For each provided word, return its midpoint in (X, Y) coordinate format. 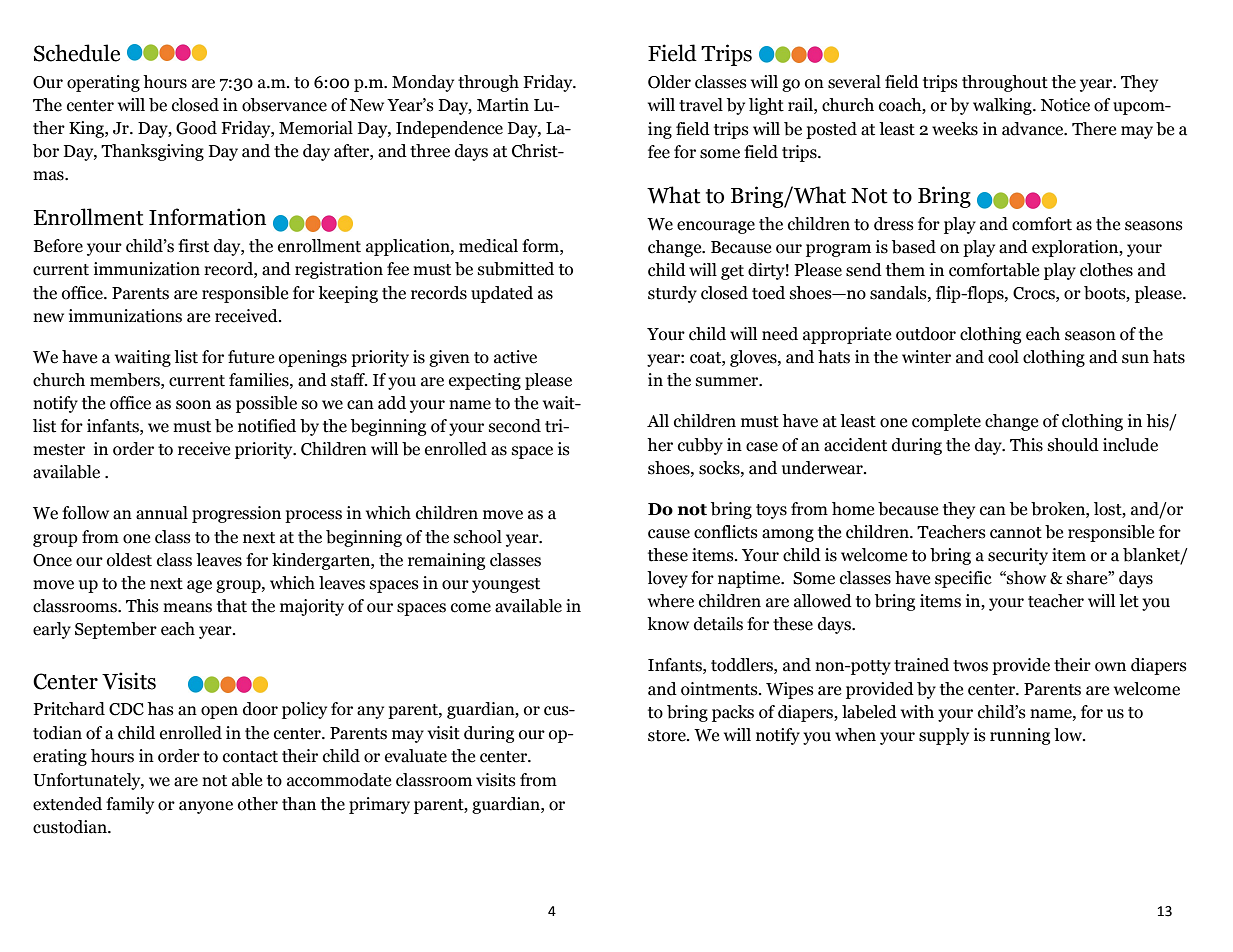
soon (193, 405)
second (515, 426)
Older (669, 82)
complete (946, 422)
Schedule (77, 53)
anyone (206, 807)
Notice (1065, 105)
